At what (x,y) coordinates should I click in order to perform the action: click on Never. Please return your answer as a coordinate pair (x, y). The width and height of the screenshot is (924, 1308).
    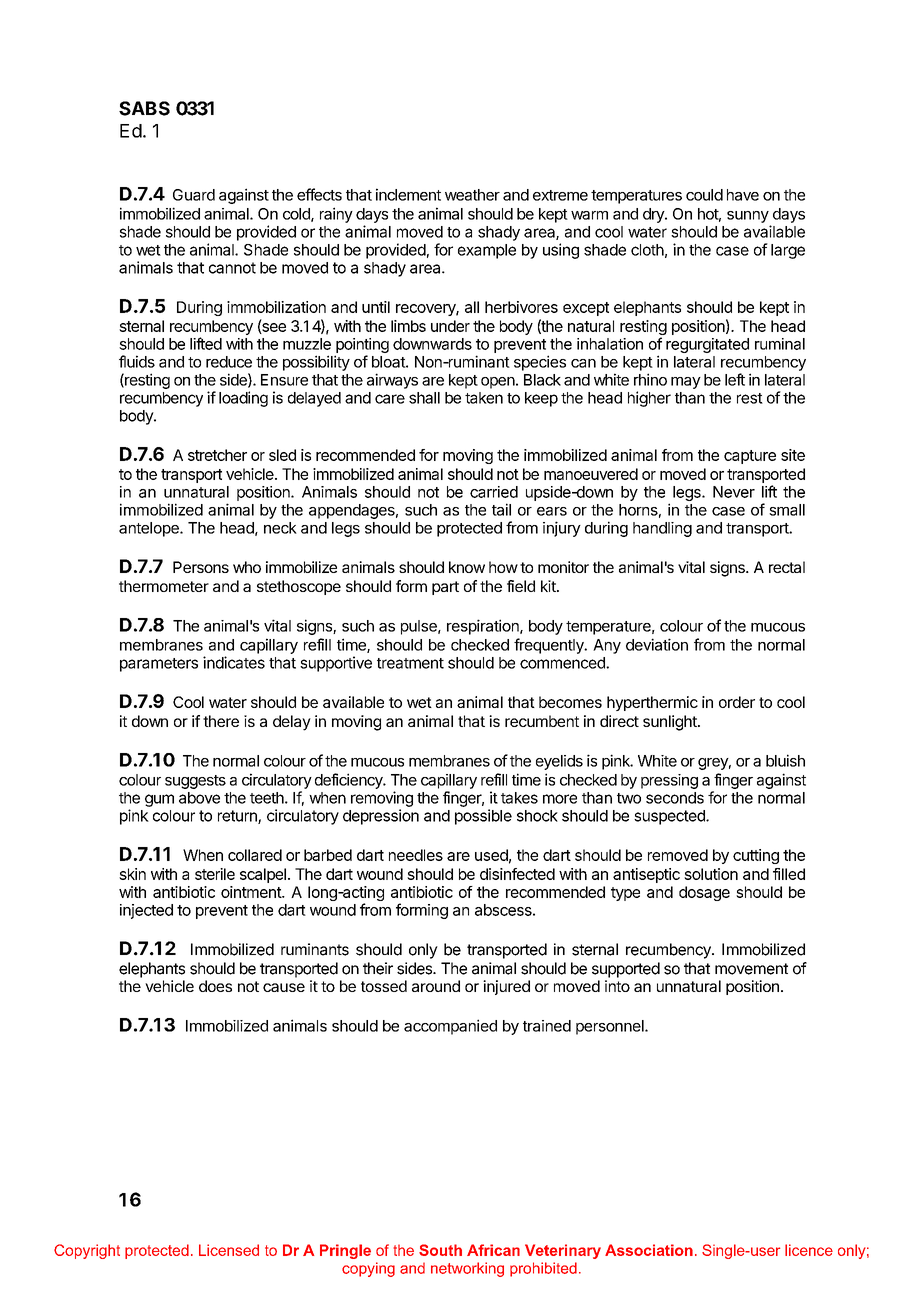
    Looking at the image, I should click on (734, 492).
